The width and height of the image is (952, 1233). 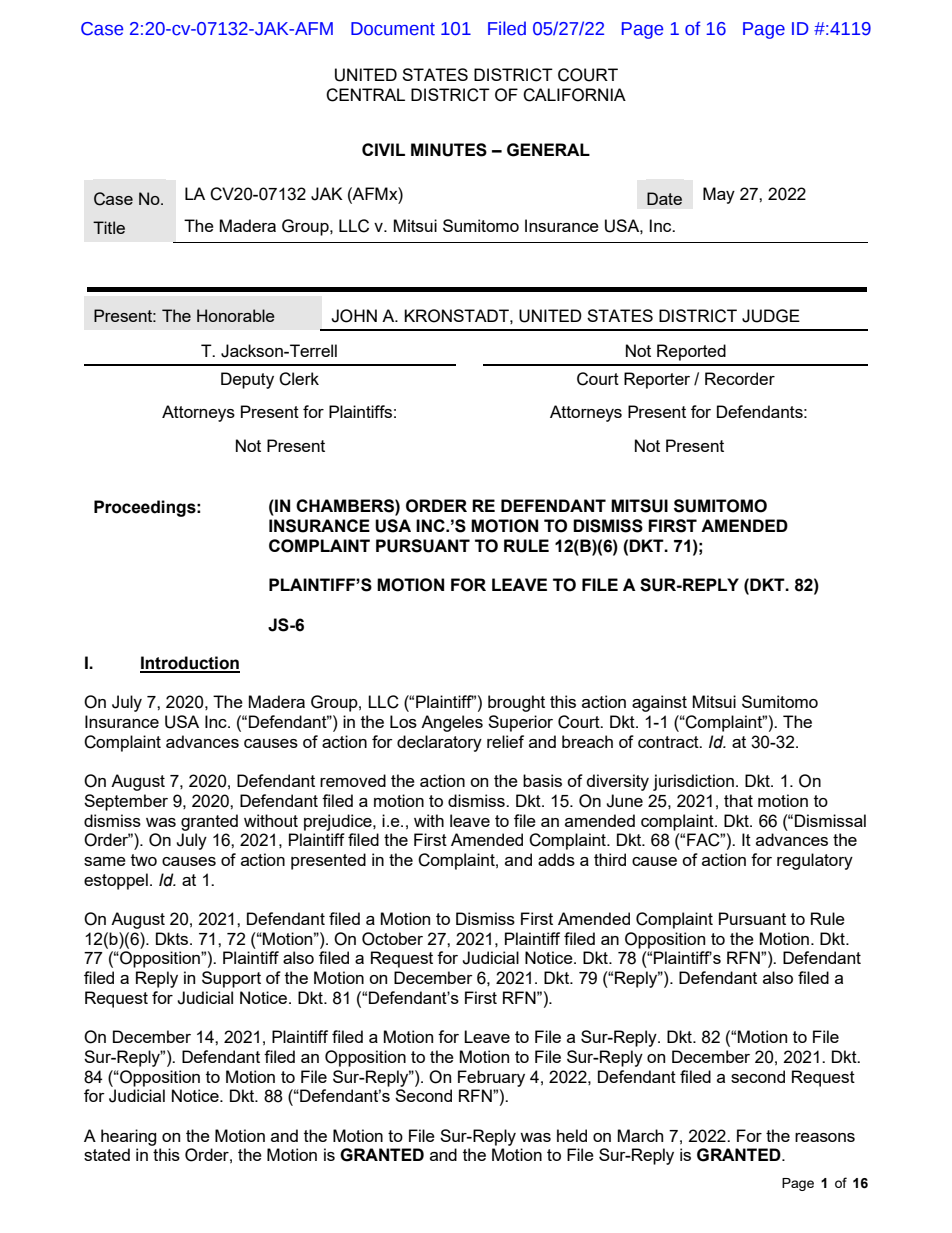 What do you see at coordinates (129, 1137) in the image?
I see `hearing` at bounding box center [129, 1137].
